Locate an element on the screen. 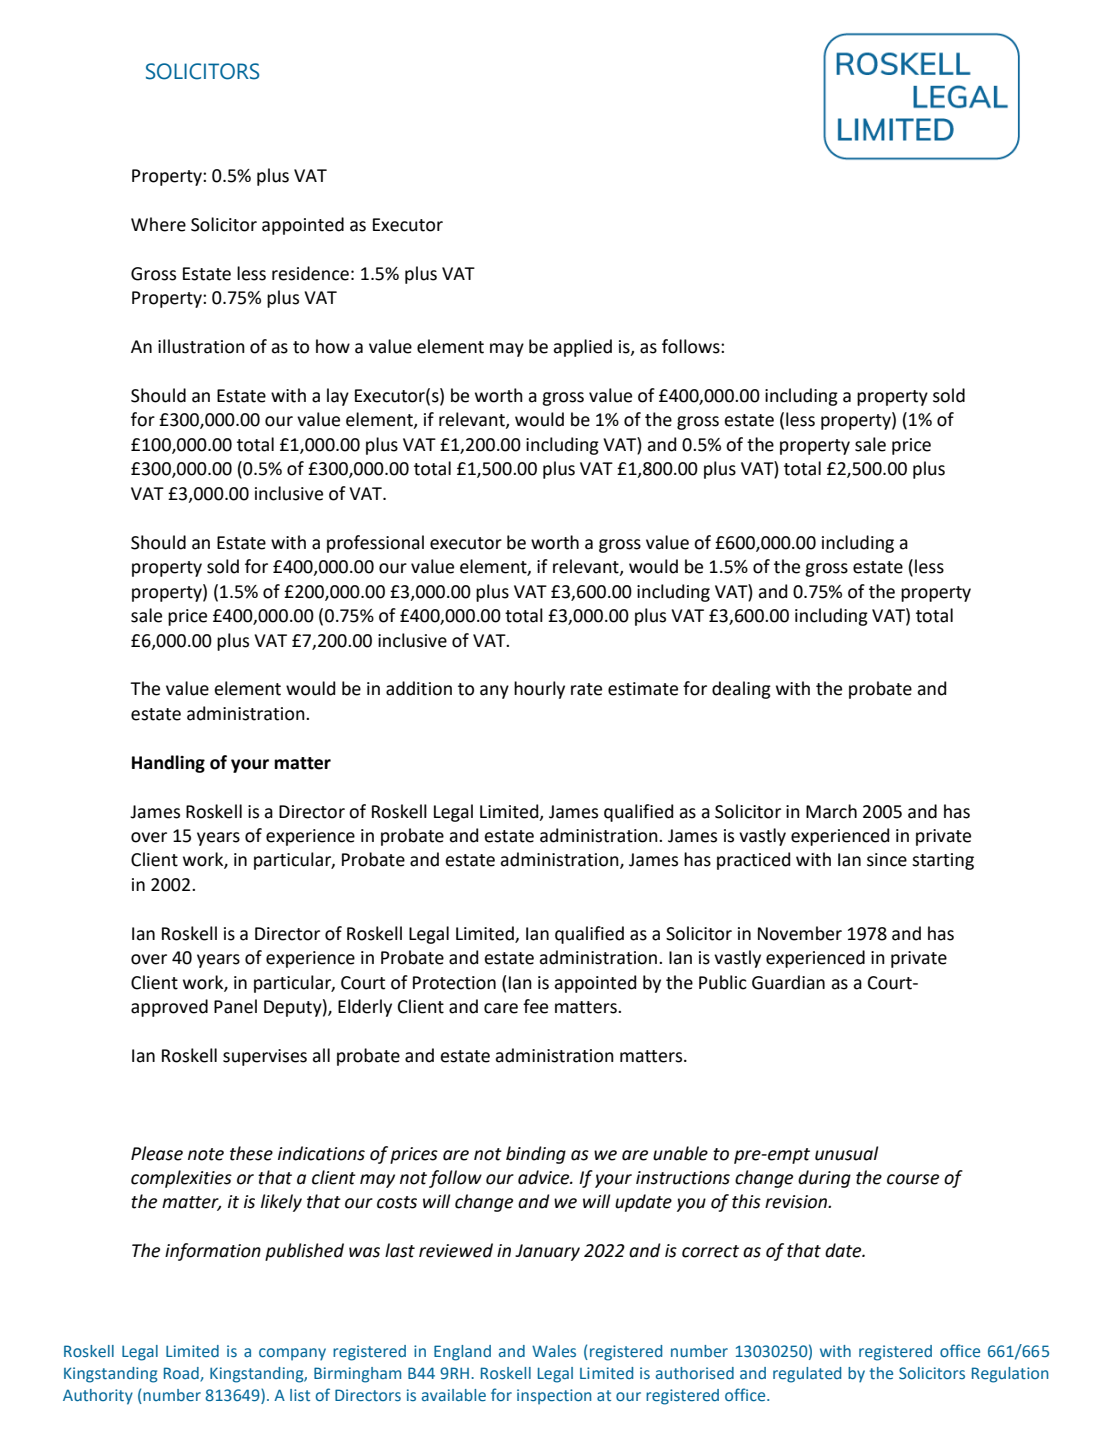 The width and height of the screenshot is (1113, 1441). binding is located at coordinates (536, 1155).
